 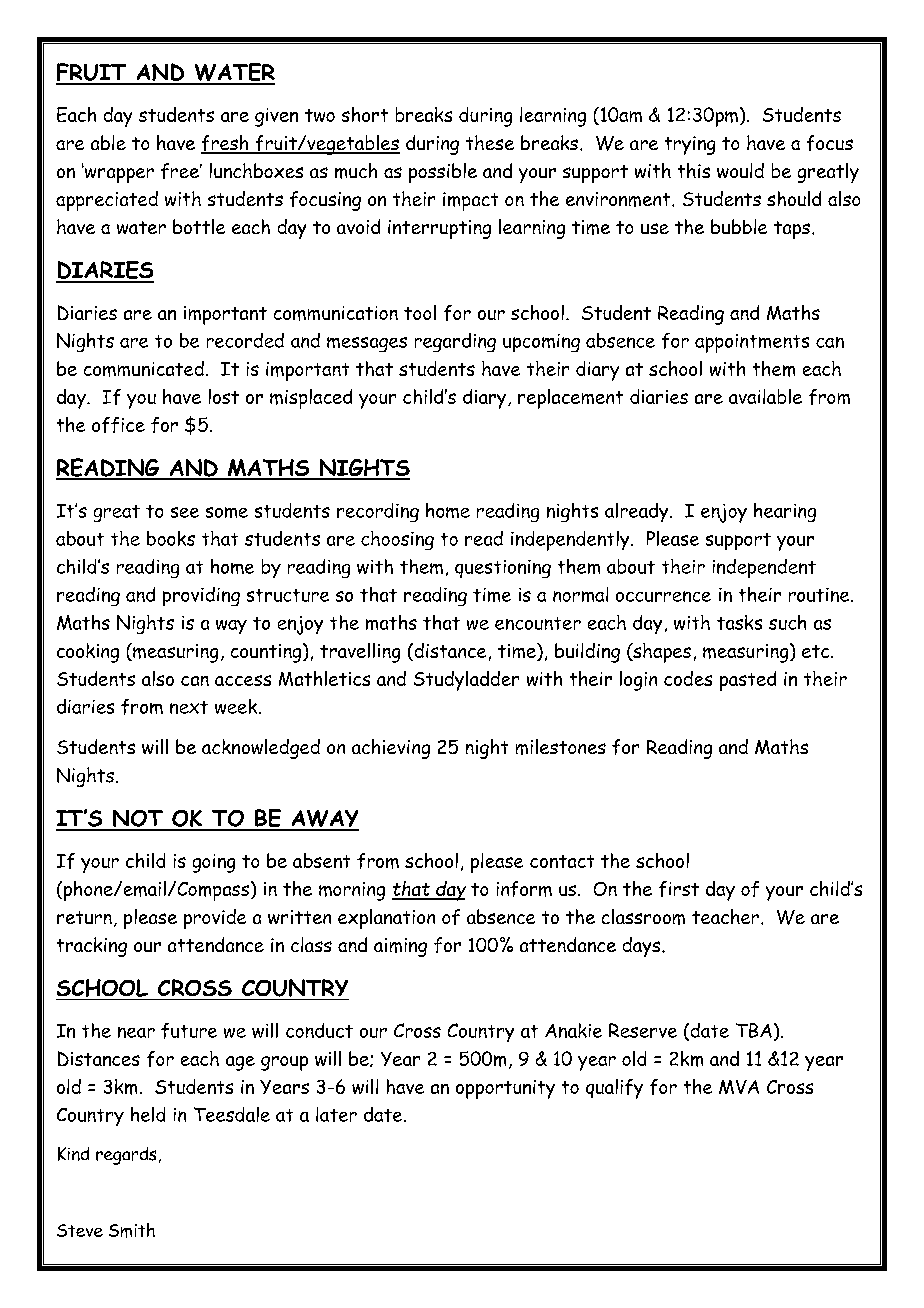 I want to click on going, so click(x=214, y=863).
